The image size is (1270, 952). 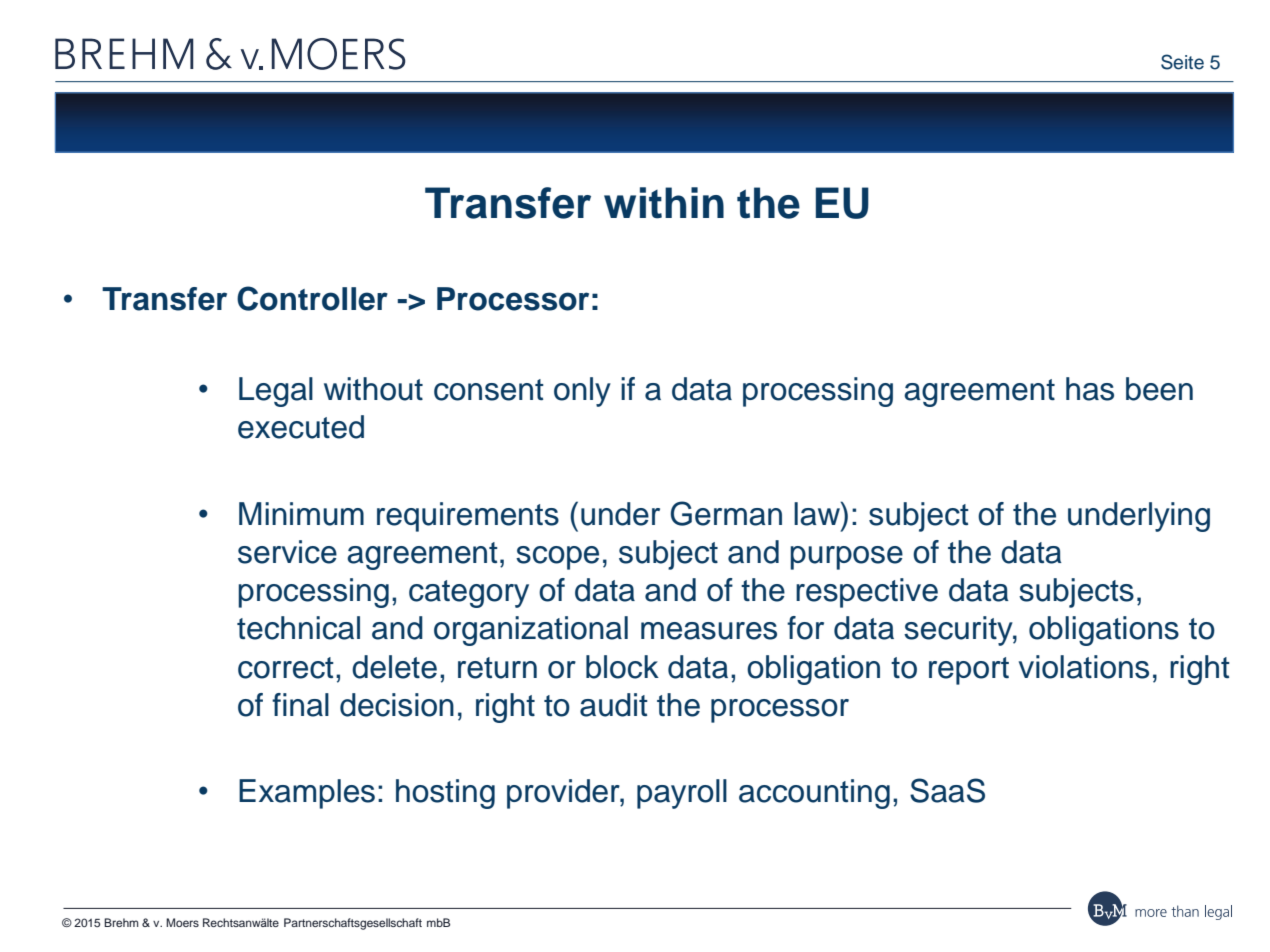 What do you see at coordinates (312, 298) in the screenshot?
I see `Controller` at bounding box center [312, 298].
